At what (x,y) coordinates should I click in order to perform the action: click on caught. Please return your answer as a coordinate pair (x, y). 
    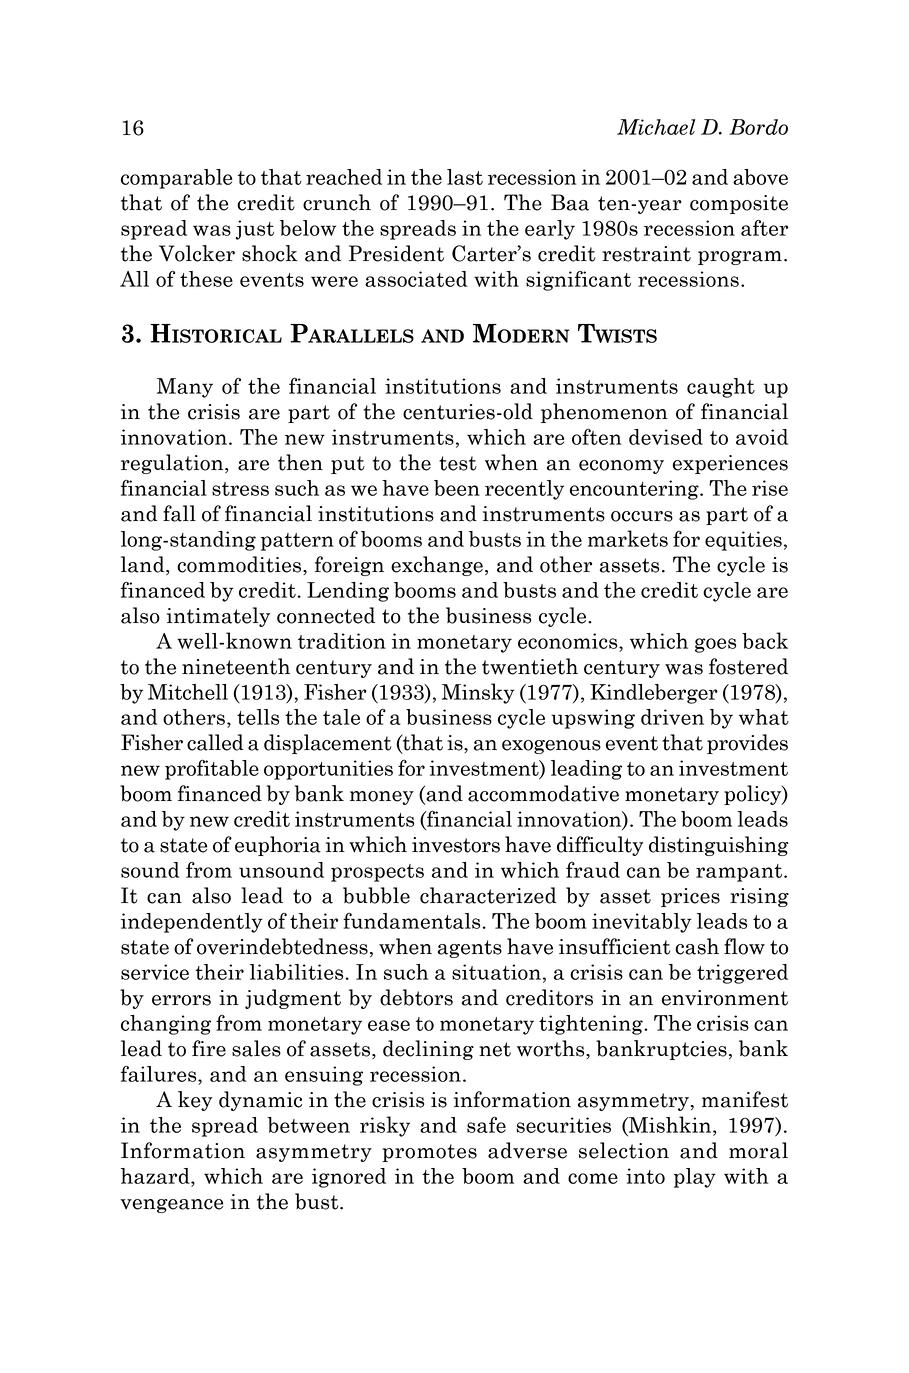
    Looking at the image, I should click on (721, 388).
